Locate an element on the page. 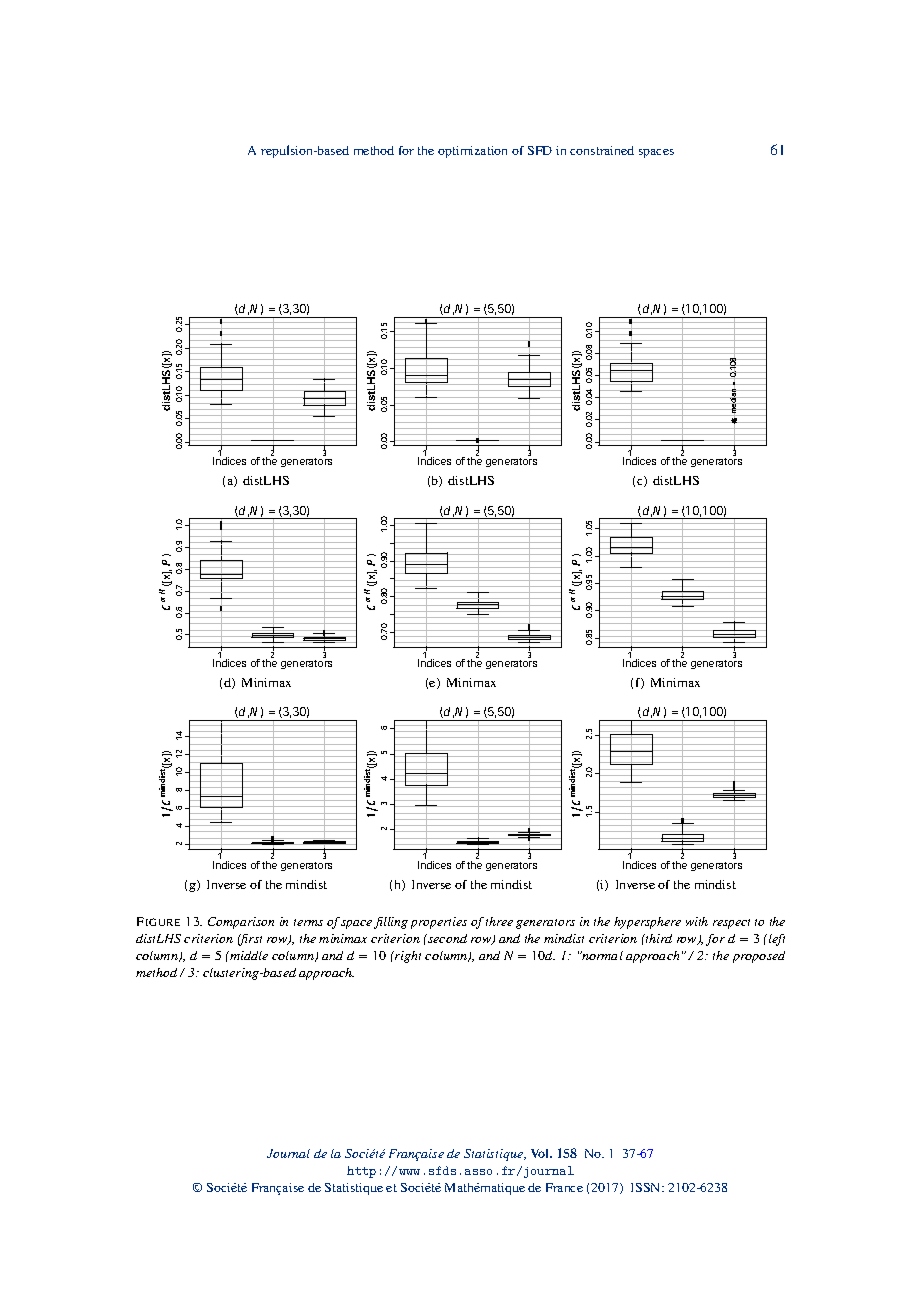 This document has height=1308, width=924. filling is located at coordinates (391, 923).
